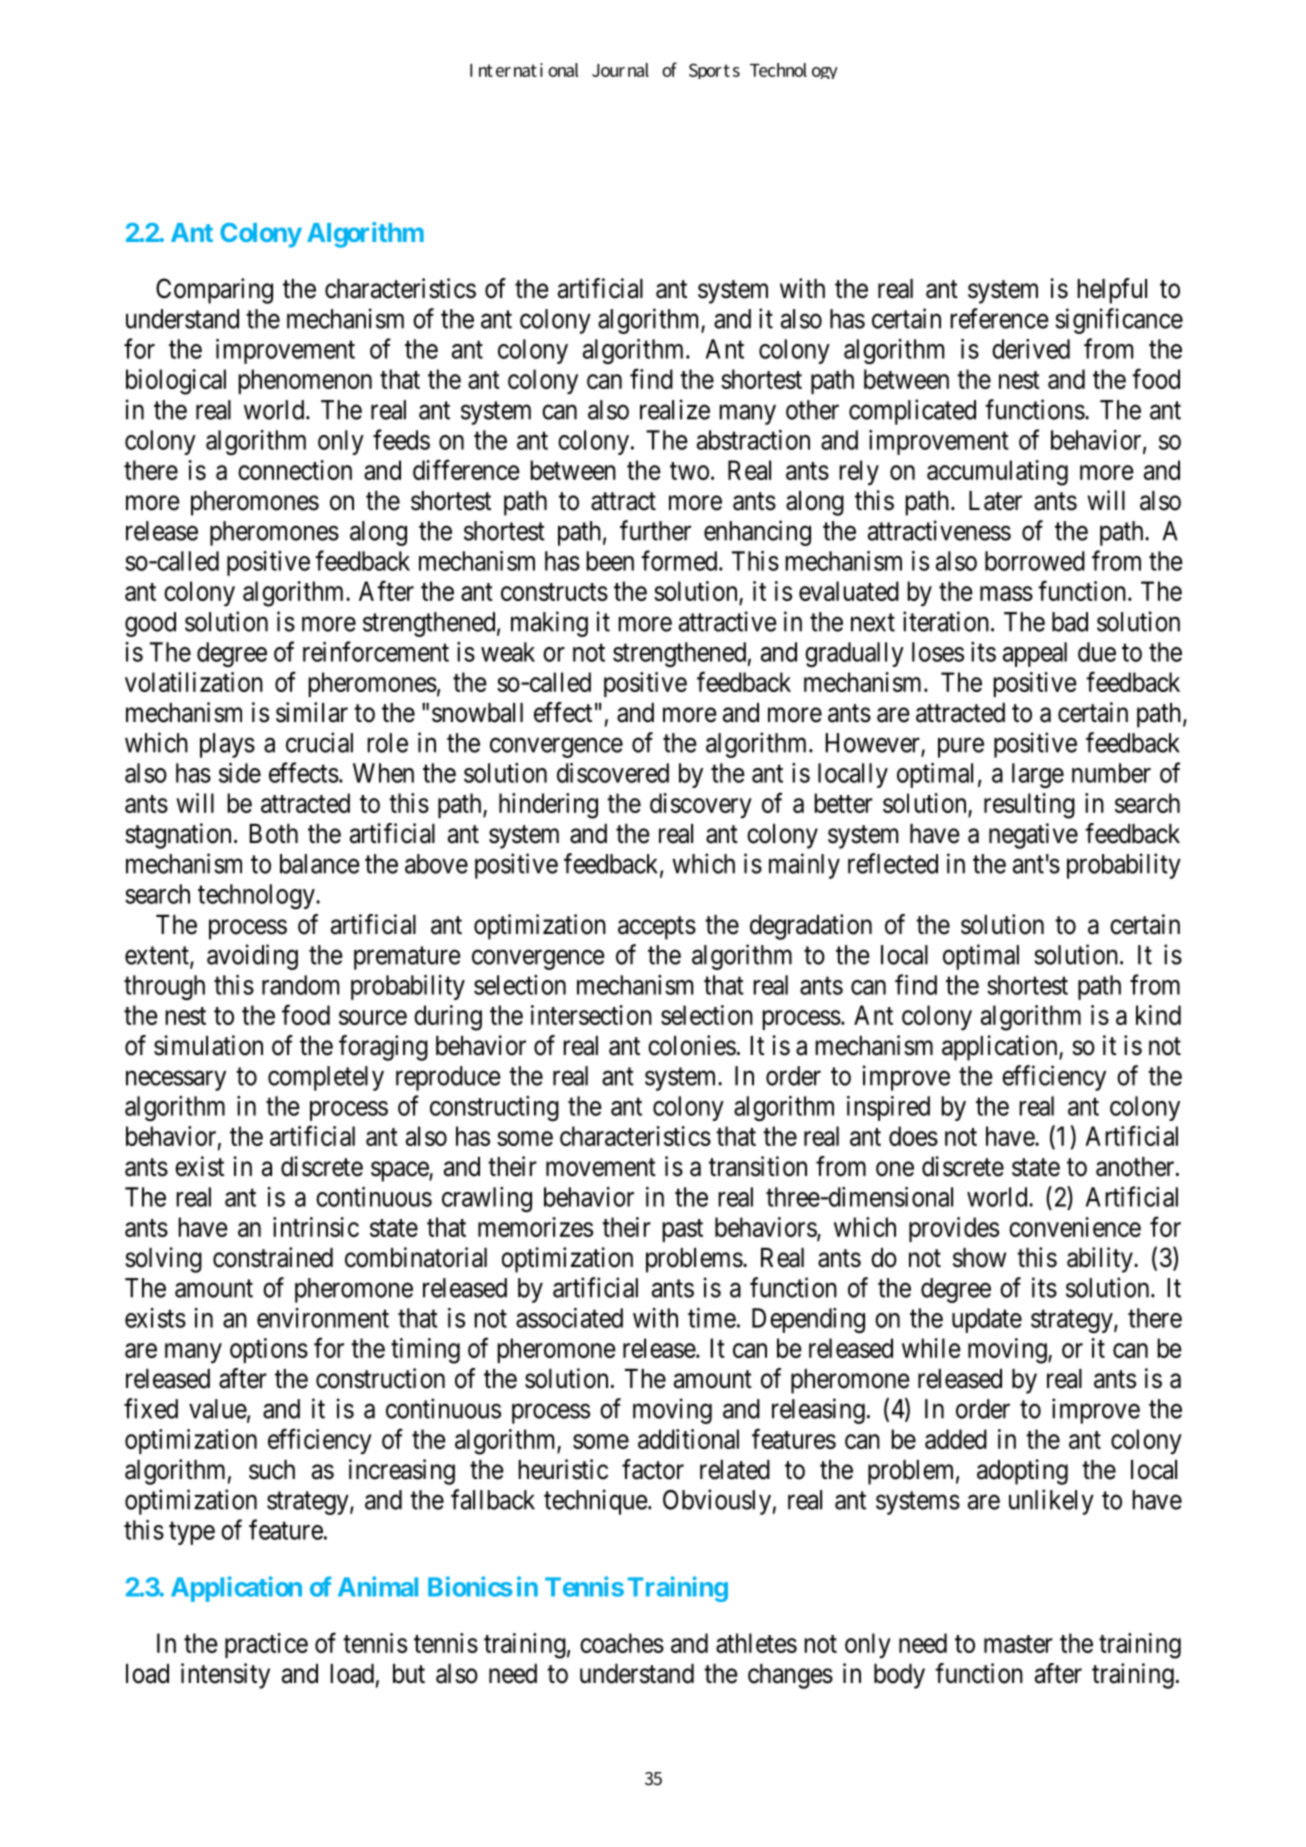 Image resolution: width=1306 pixels, height=1847 pixels. Describe the element at coordinates (620, 70) in the document. I see `Journal` at that location.
